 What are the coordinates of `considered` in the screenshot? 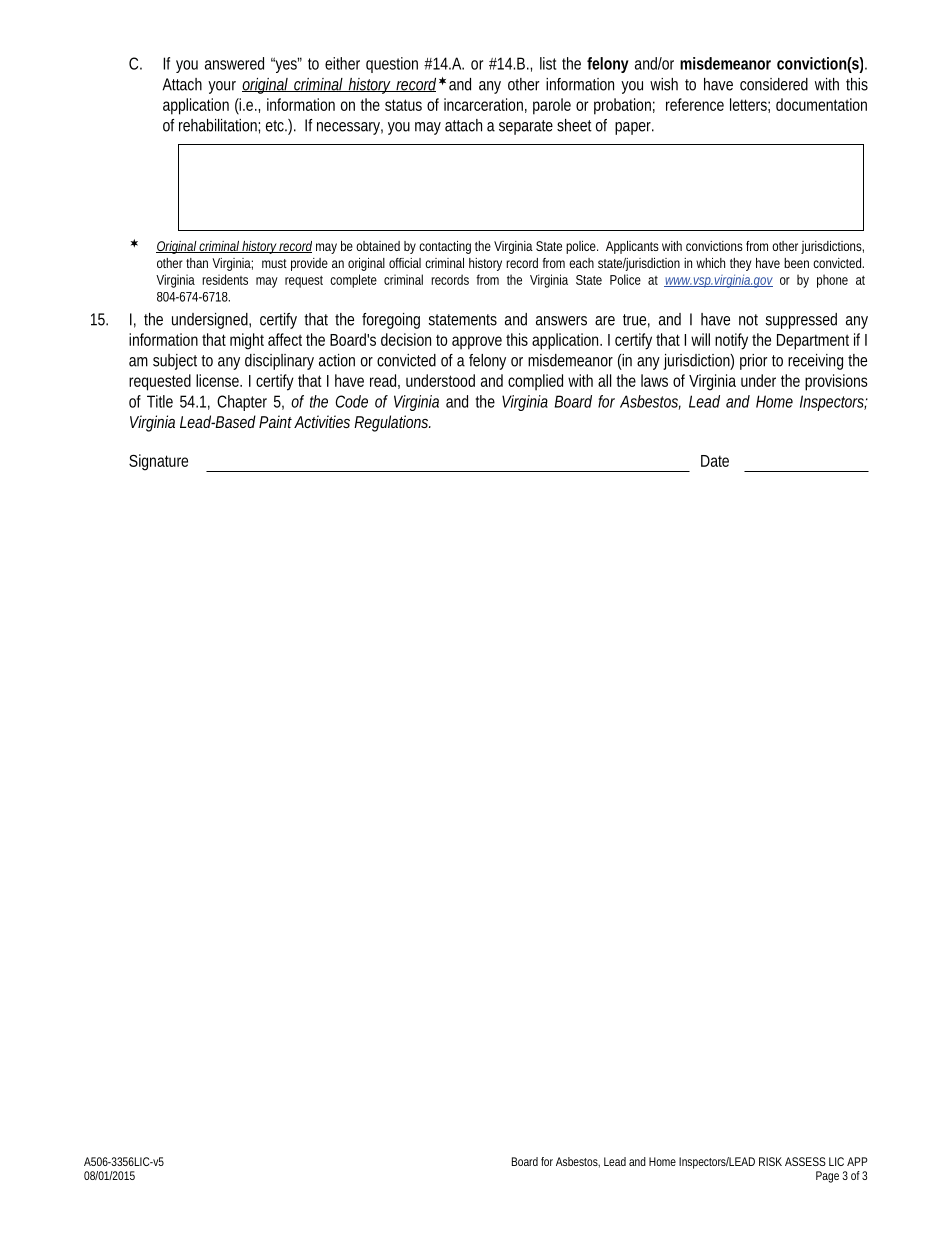 It's located at (774, 84).
